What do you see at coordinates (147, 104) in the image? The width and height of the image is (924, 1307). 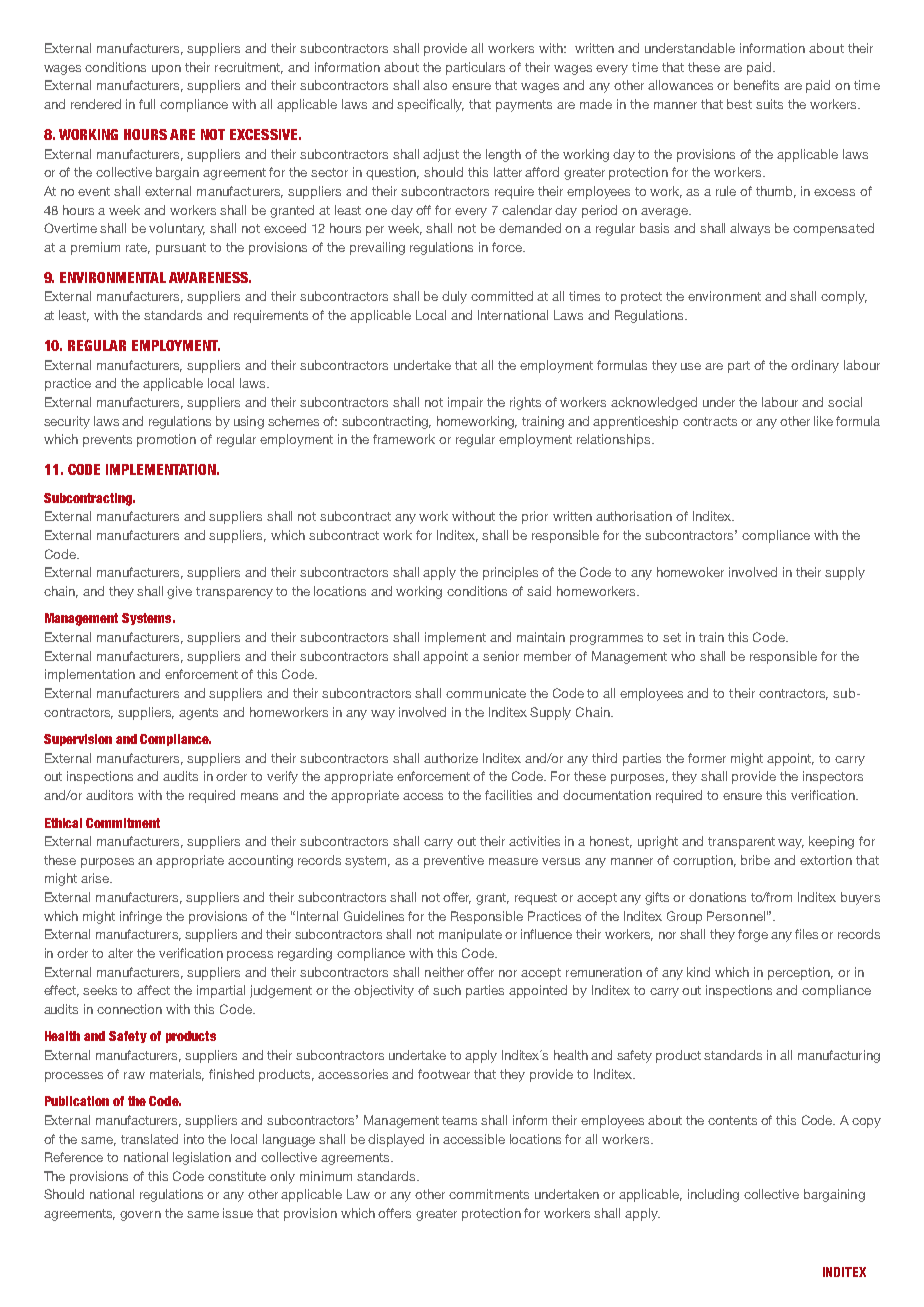 I see `full` at bounding box center [147, 104].
